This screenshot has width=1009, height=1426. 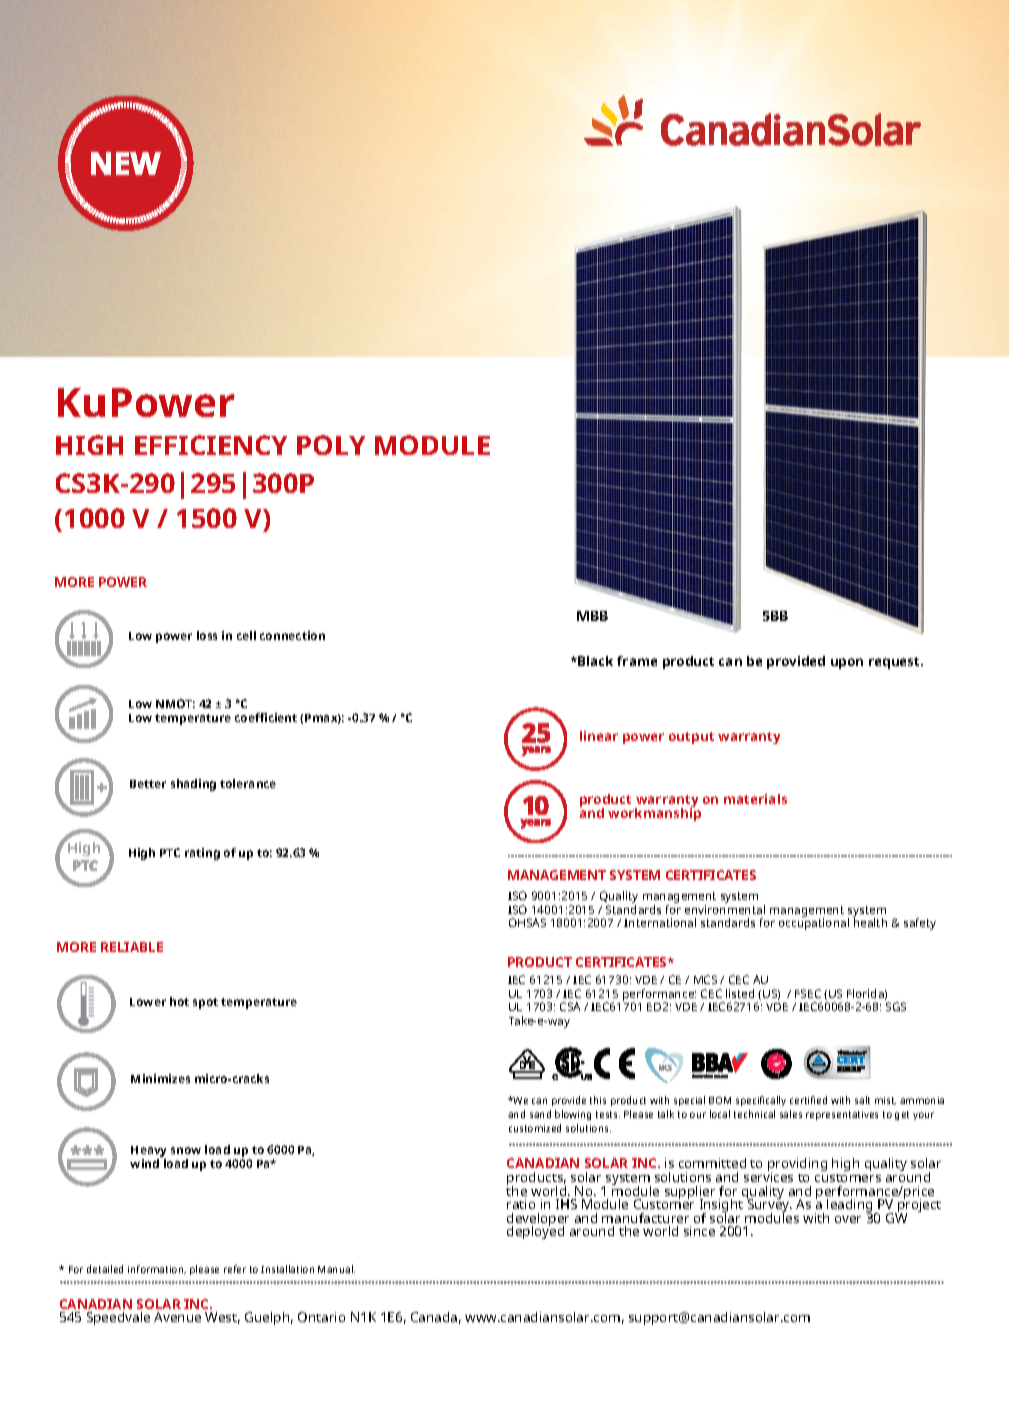 What do you see at coordinates (847, 663) in the screenshot?
I see `upon` at bounding box center [847, 663].
